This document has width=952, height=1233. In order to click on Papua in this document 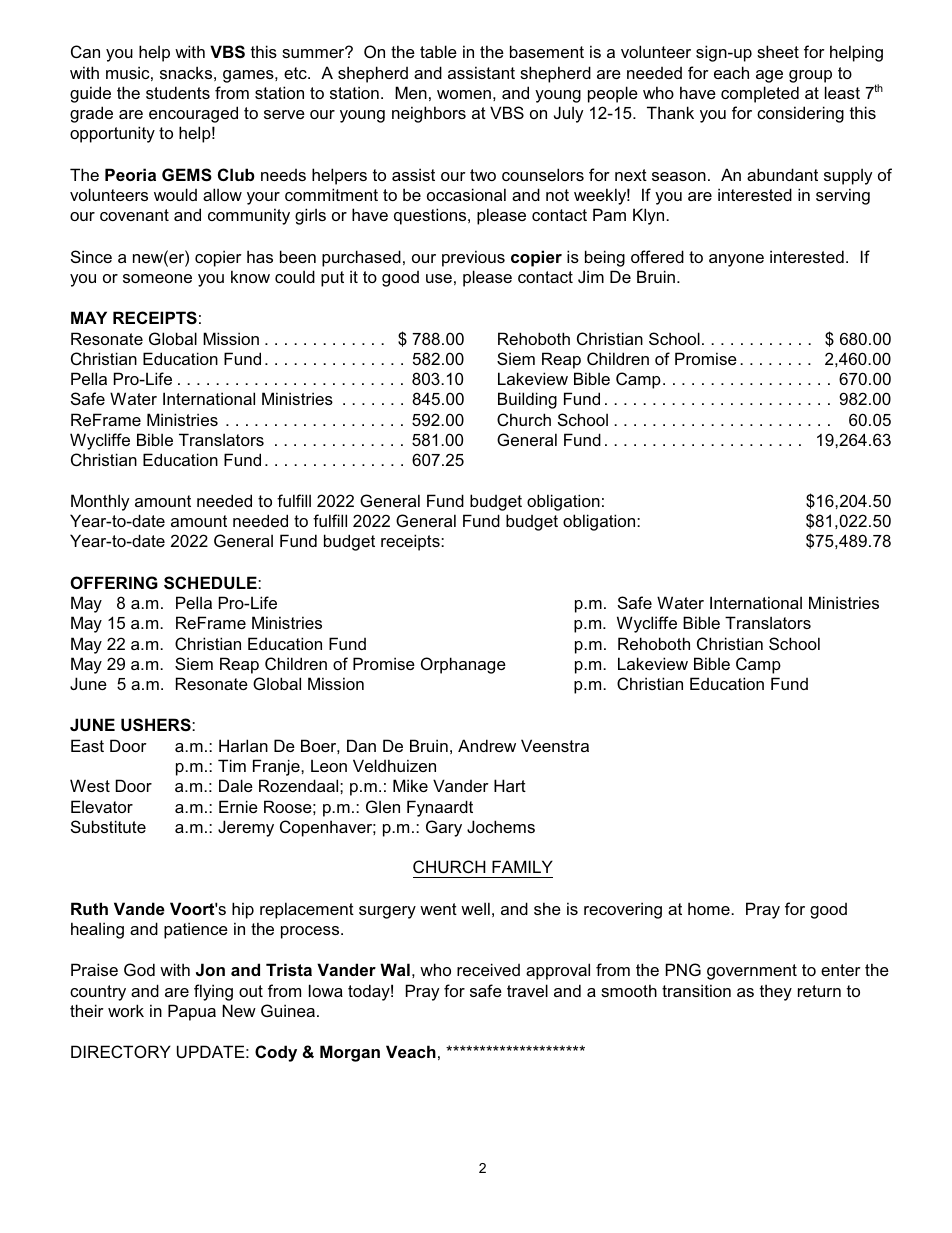, I will do `click(192, 1012)`.
